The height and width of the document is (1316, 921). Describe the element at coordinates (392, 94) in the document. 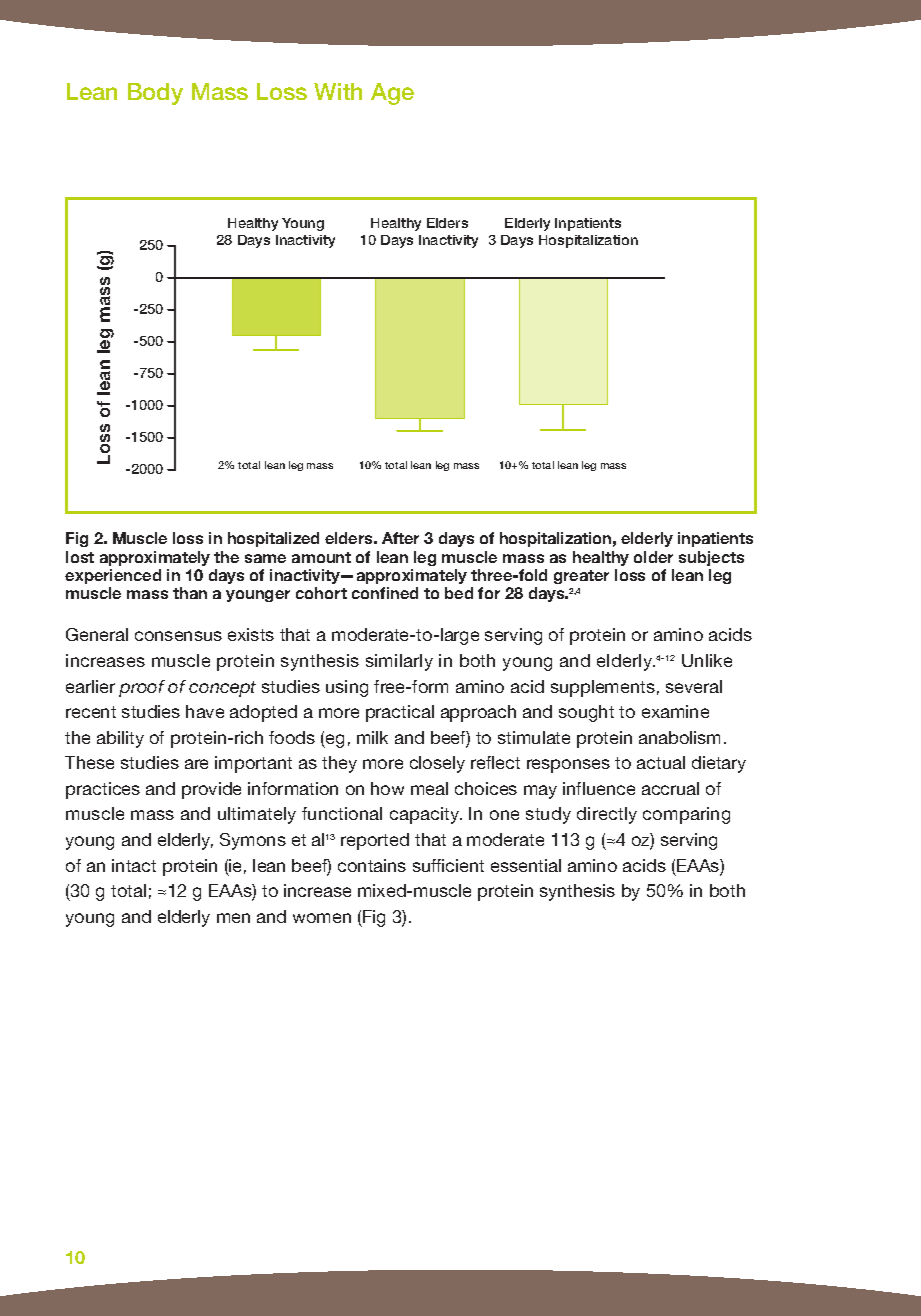

I see `Age` at that location.
